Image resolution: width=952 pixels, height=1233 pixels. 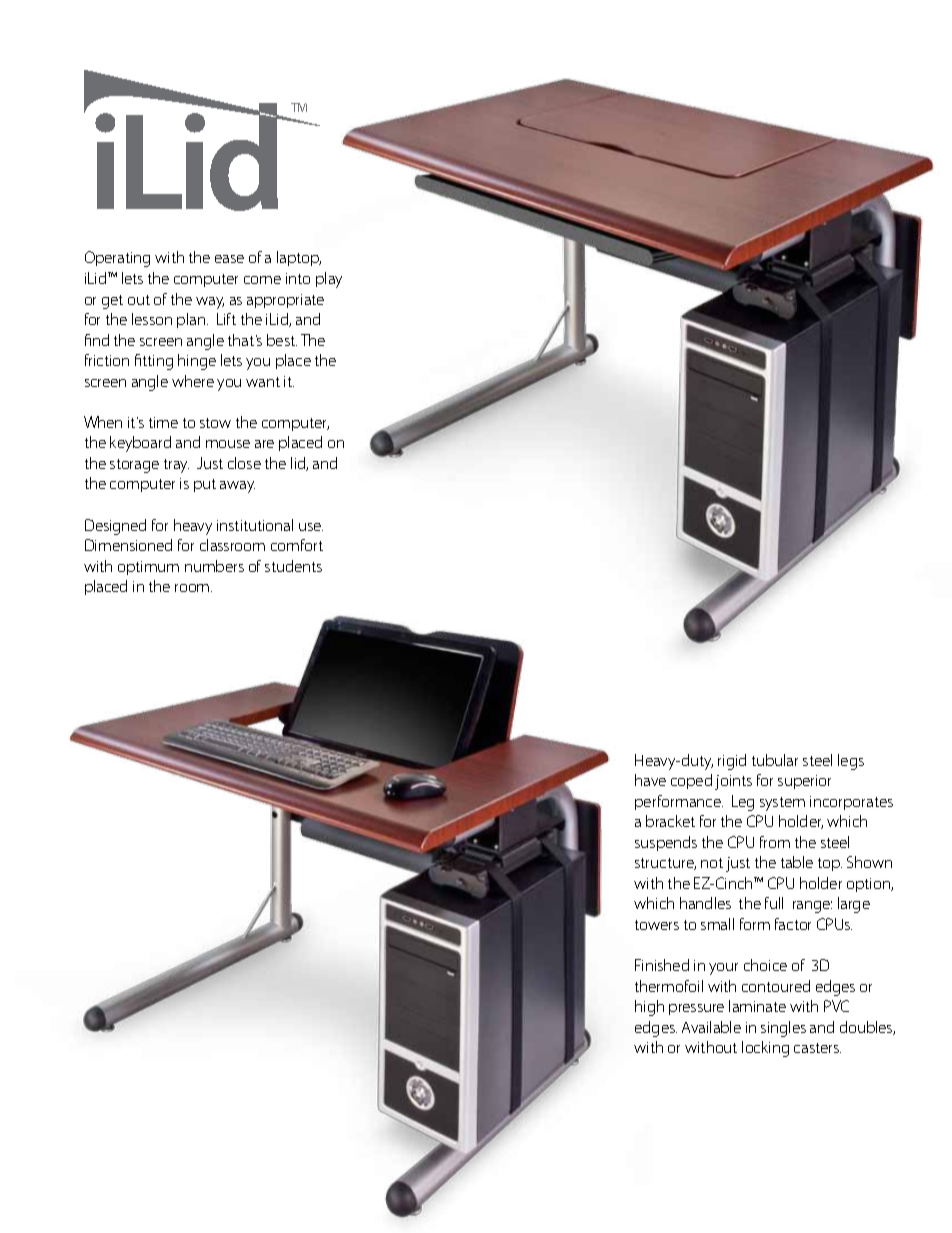 What do you see at coordinates (662, 965) in the screenshot?
I see `Finished` at bounding box center [662, 965].
